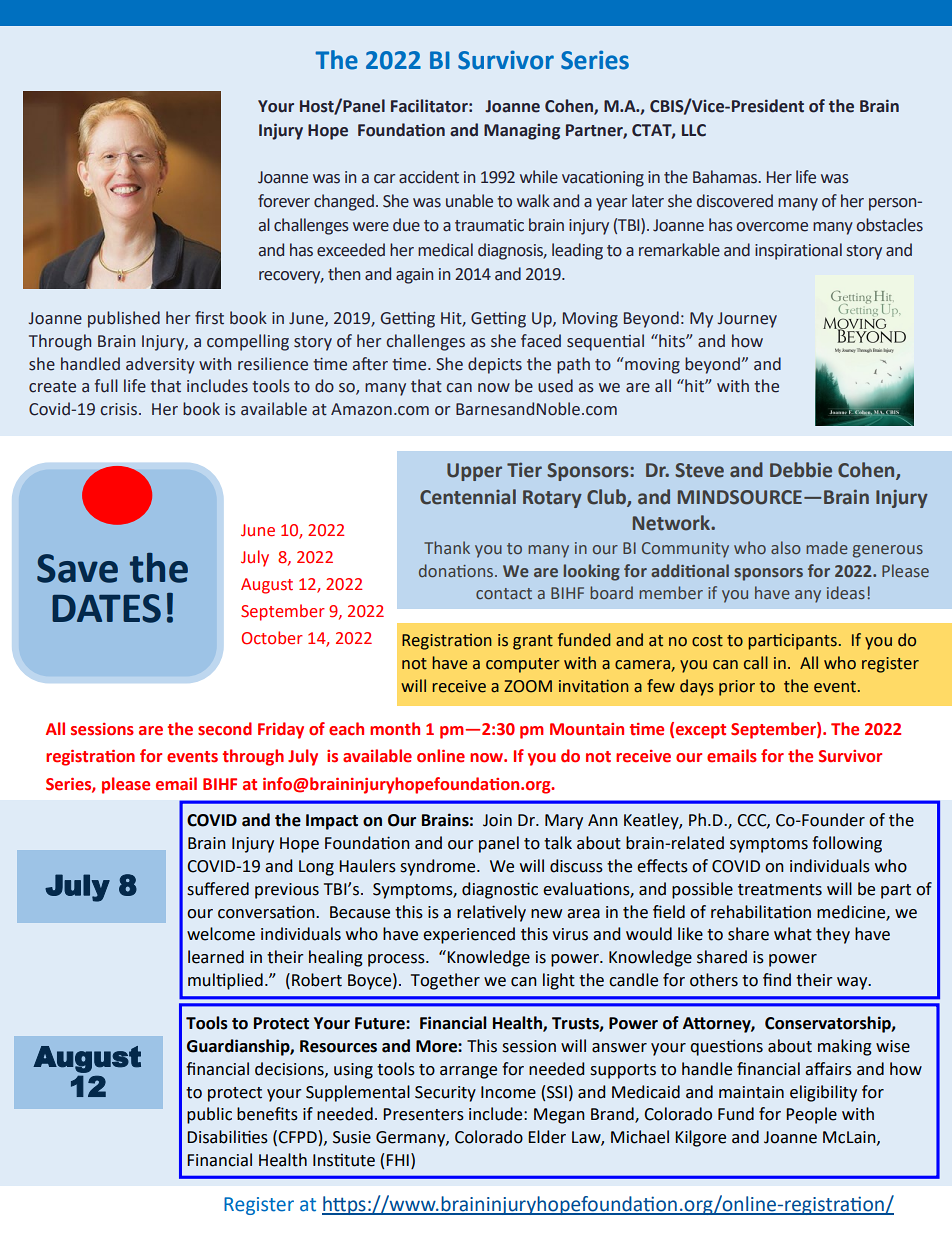 This screenshot has width=952, height=1233. I want to click on suffered, so click(218, 889).
